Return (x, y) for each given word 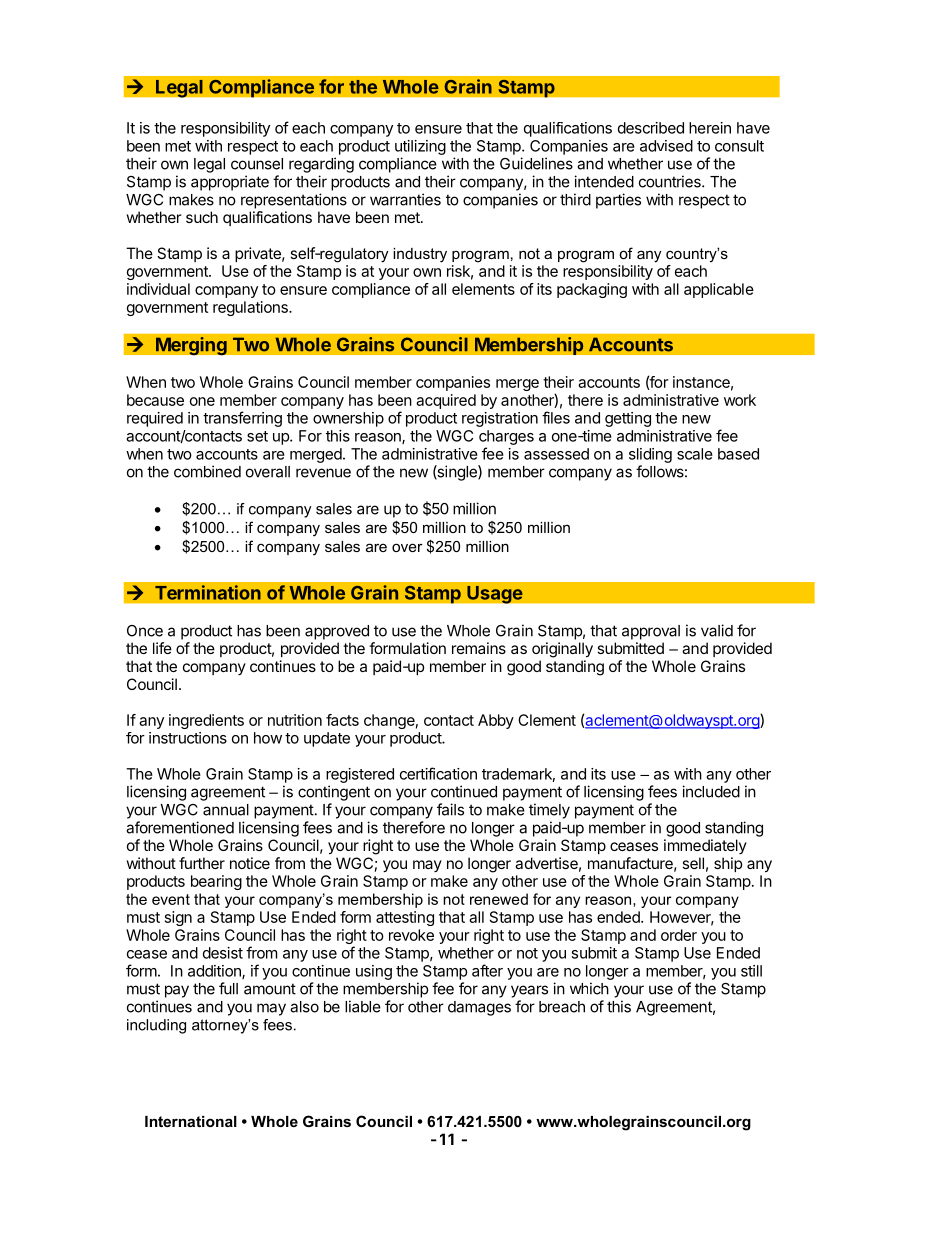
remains (479, 648)
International (191, 1121)
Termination (208, 592)
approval (651, 632)
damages (479, 1008)
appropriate (230, 183)
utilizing (420, 147)
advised (666, 146)
